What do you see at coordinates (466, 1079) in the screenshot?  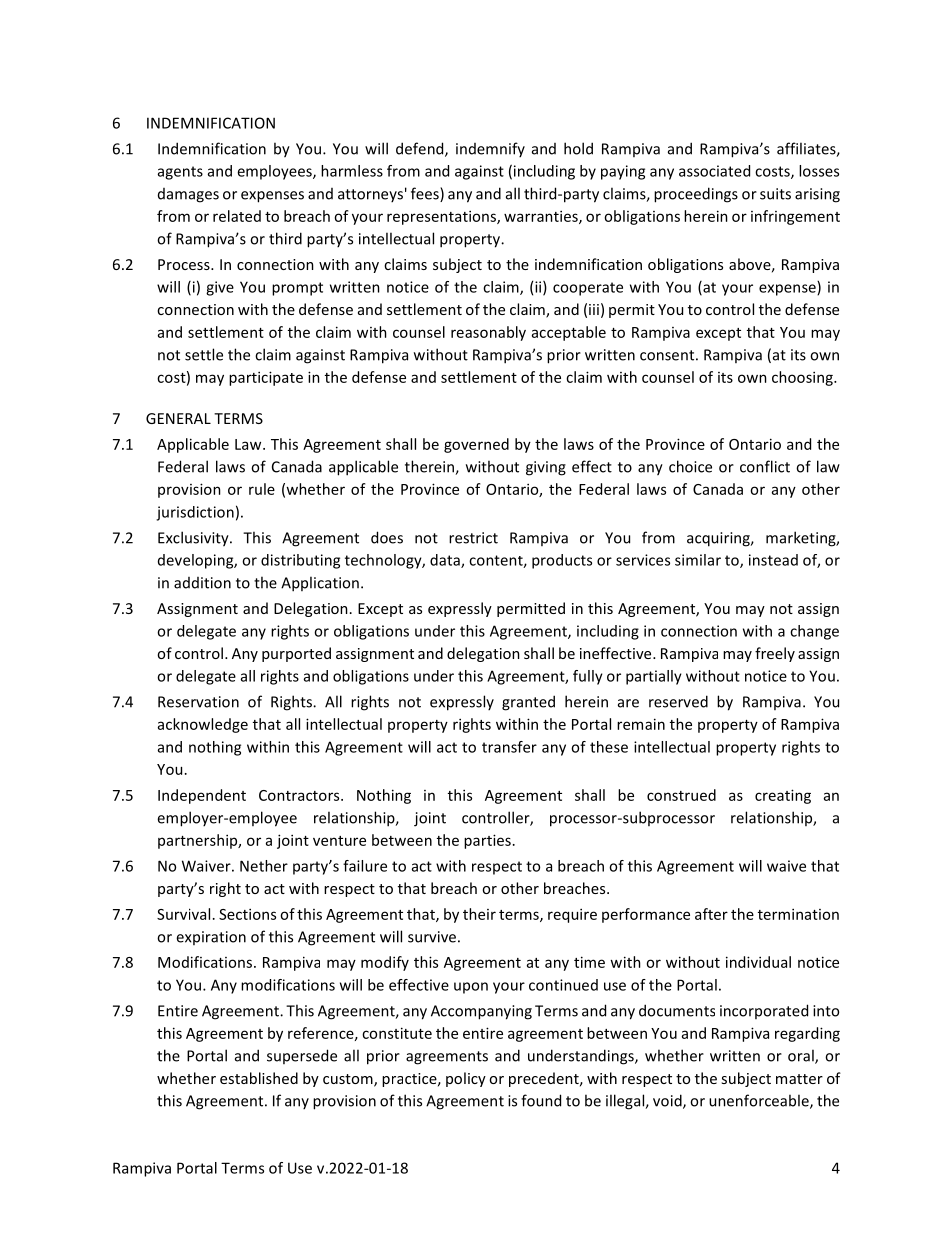 I see `policy` at bounding box center [466, 1079].
